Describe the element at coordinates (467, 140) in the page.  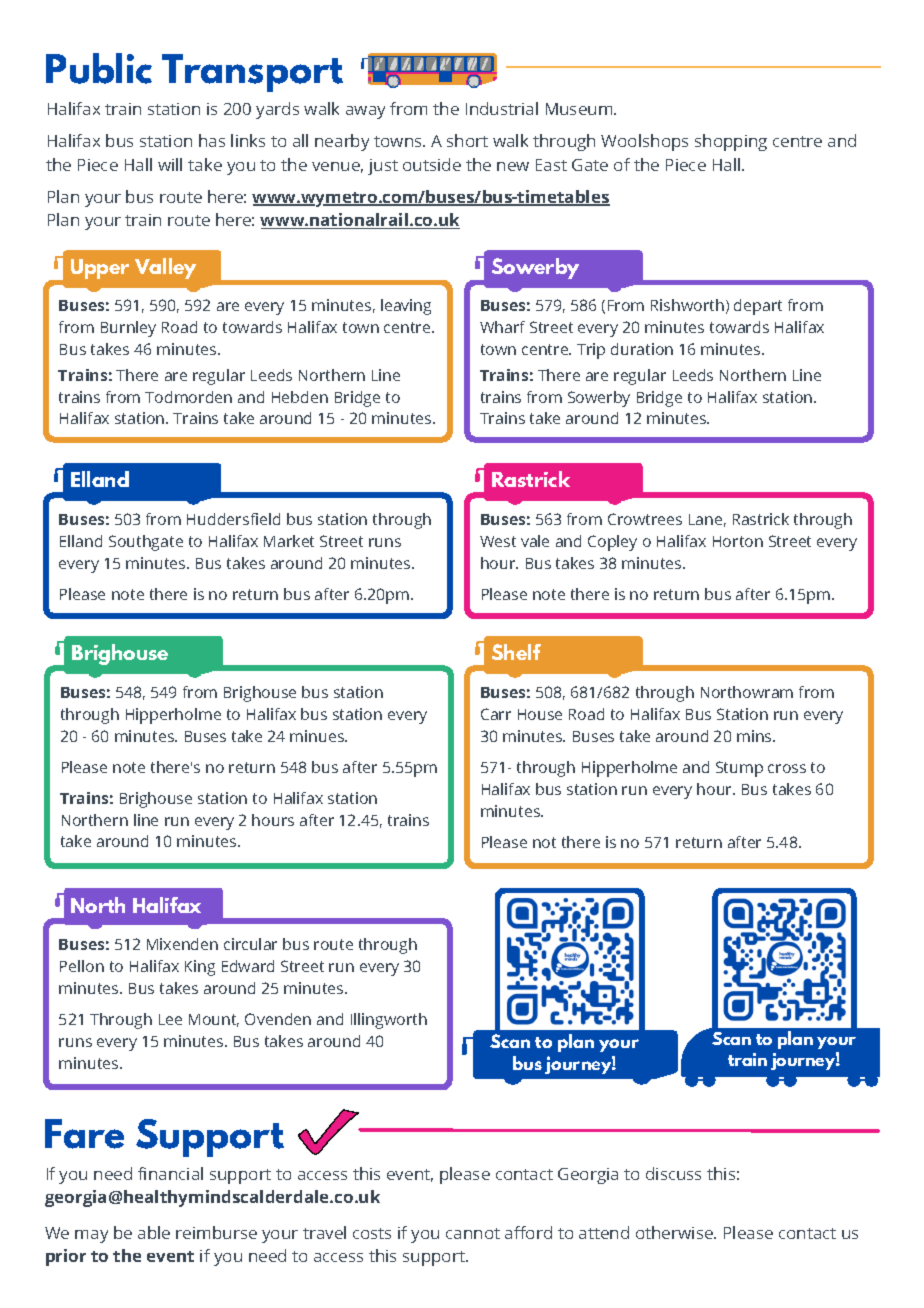
I see `short` at that location.
